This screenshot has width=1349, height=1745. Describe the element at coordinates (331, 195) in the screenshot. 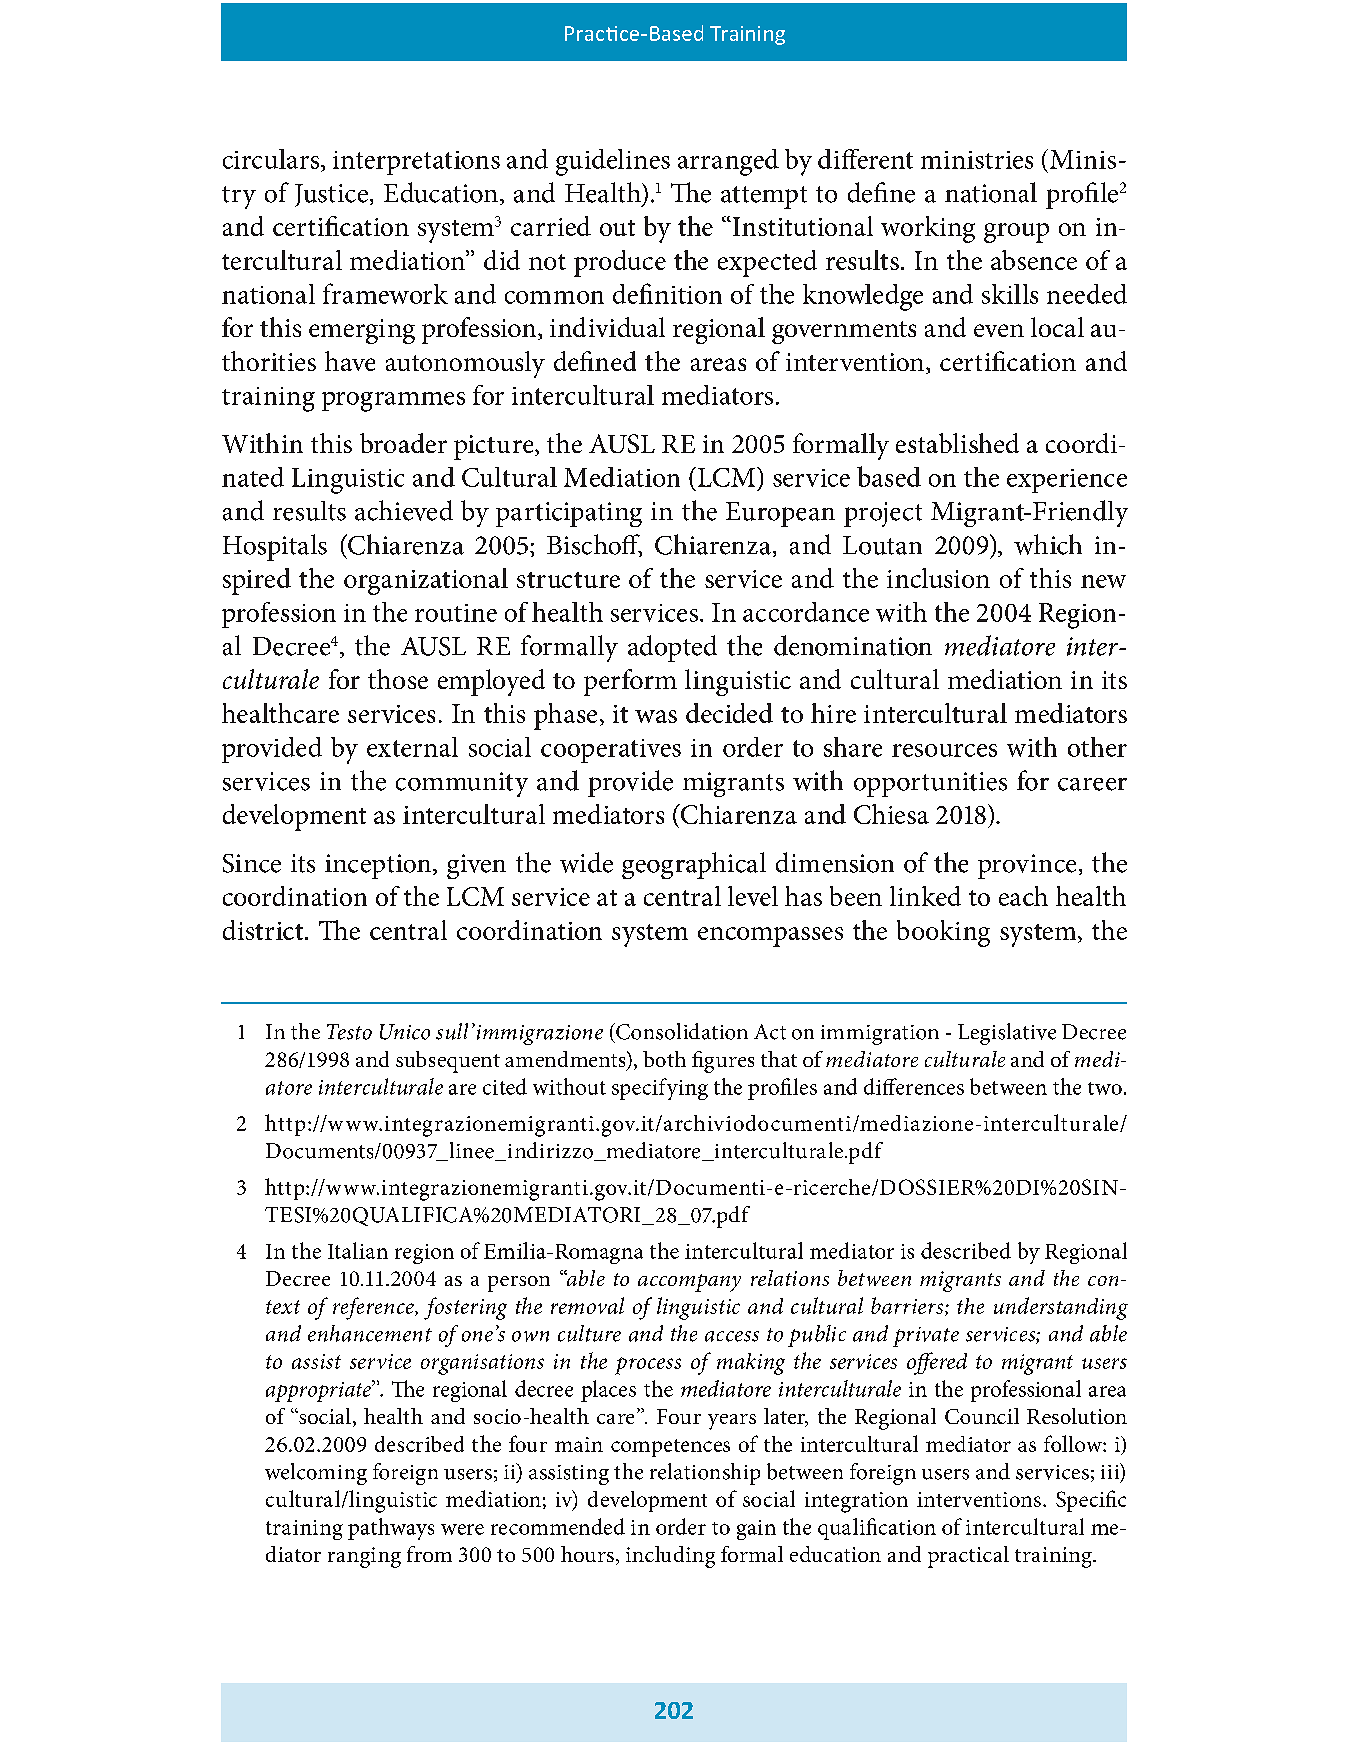

I see `Justice` at that location.
